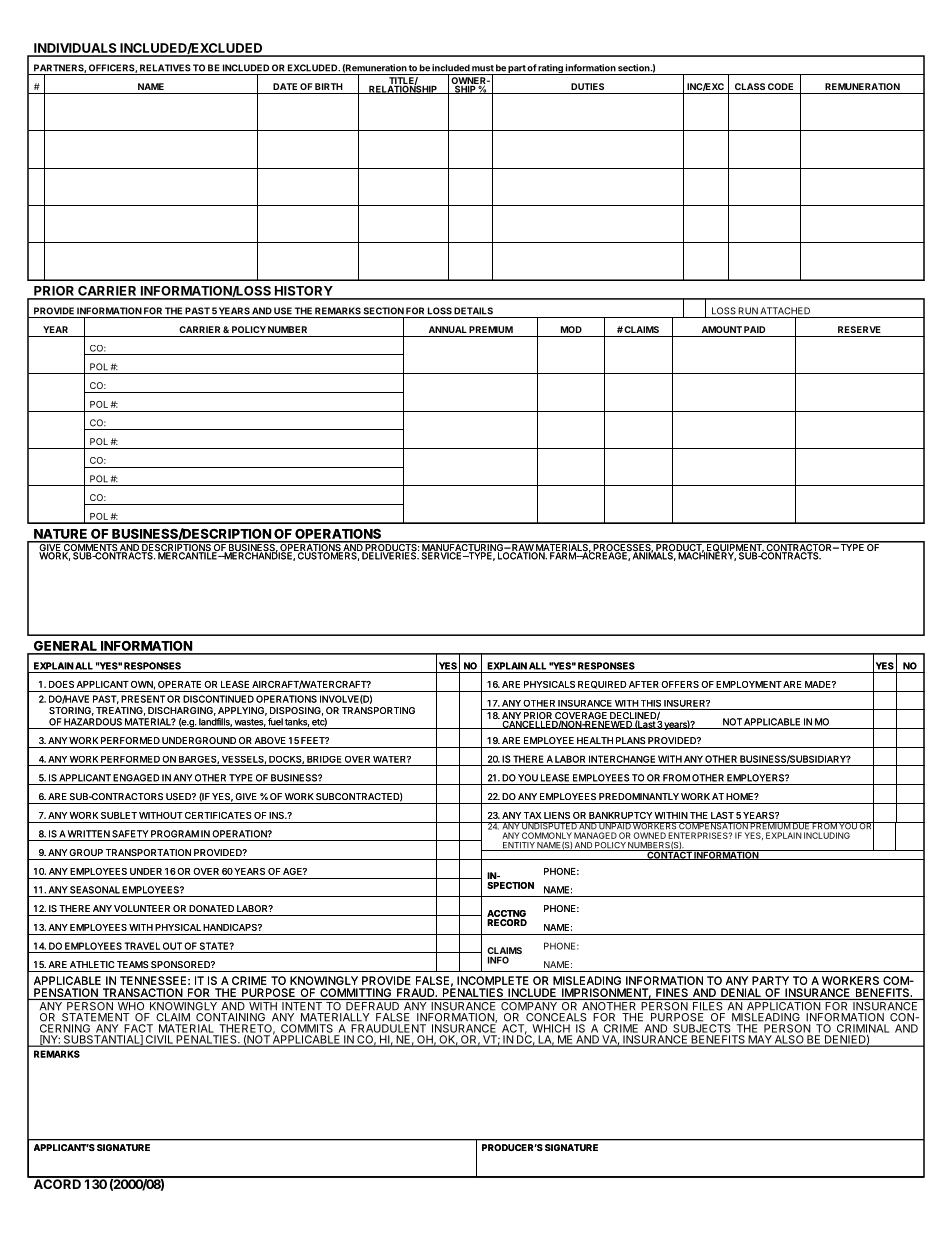 The height and width of the screenshot is (1233, 952). What do you see at coordinates (143, 699) in the screenshot?
I see `PRESENT` at bounding box center [143, 699].
